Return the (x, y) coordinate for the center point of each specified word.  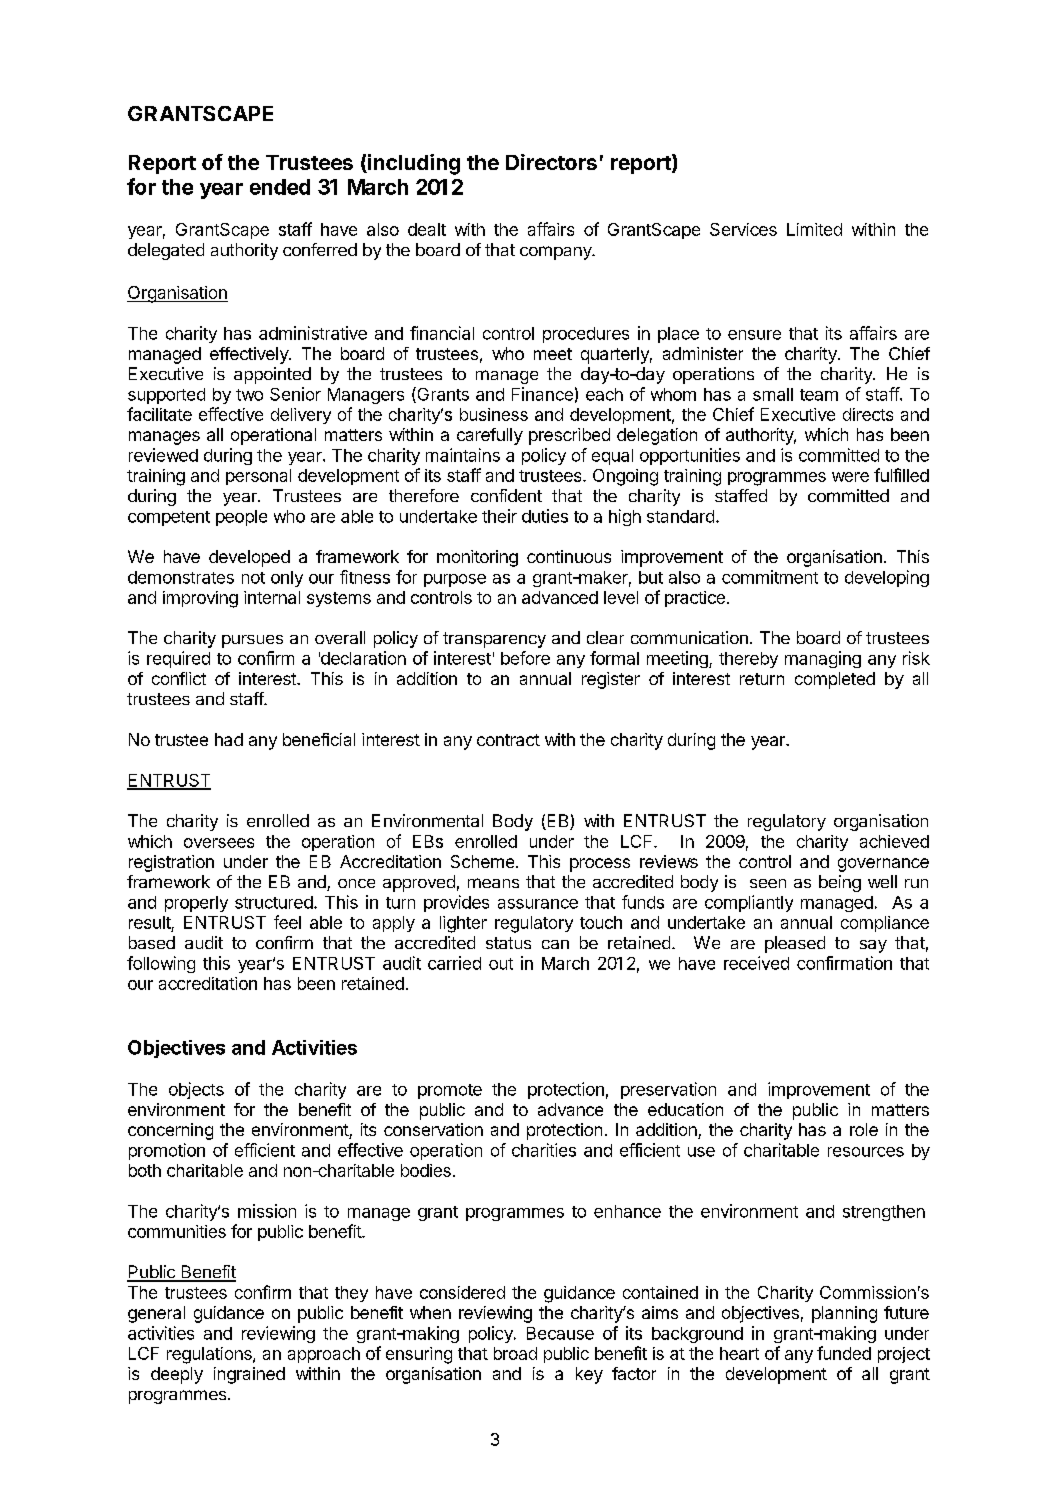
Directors (551, 162)
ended (280, 187)
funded (844, 1353)
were (850, 477)
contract (508, 740)
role (864, 1129)
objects (196, 1090)
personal (258, 477)
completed (835, 680)
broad (515, 1353)
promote (450, 1091)
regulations (210, 1355)
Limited (814, 229)
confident (506, 495)
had (229, 739)
